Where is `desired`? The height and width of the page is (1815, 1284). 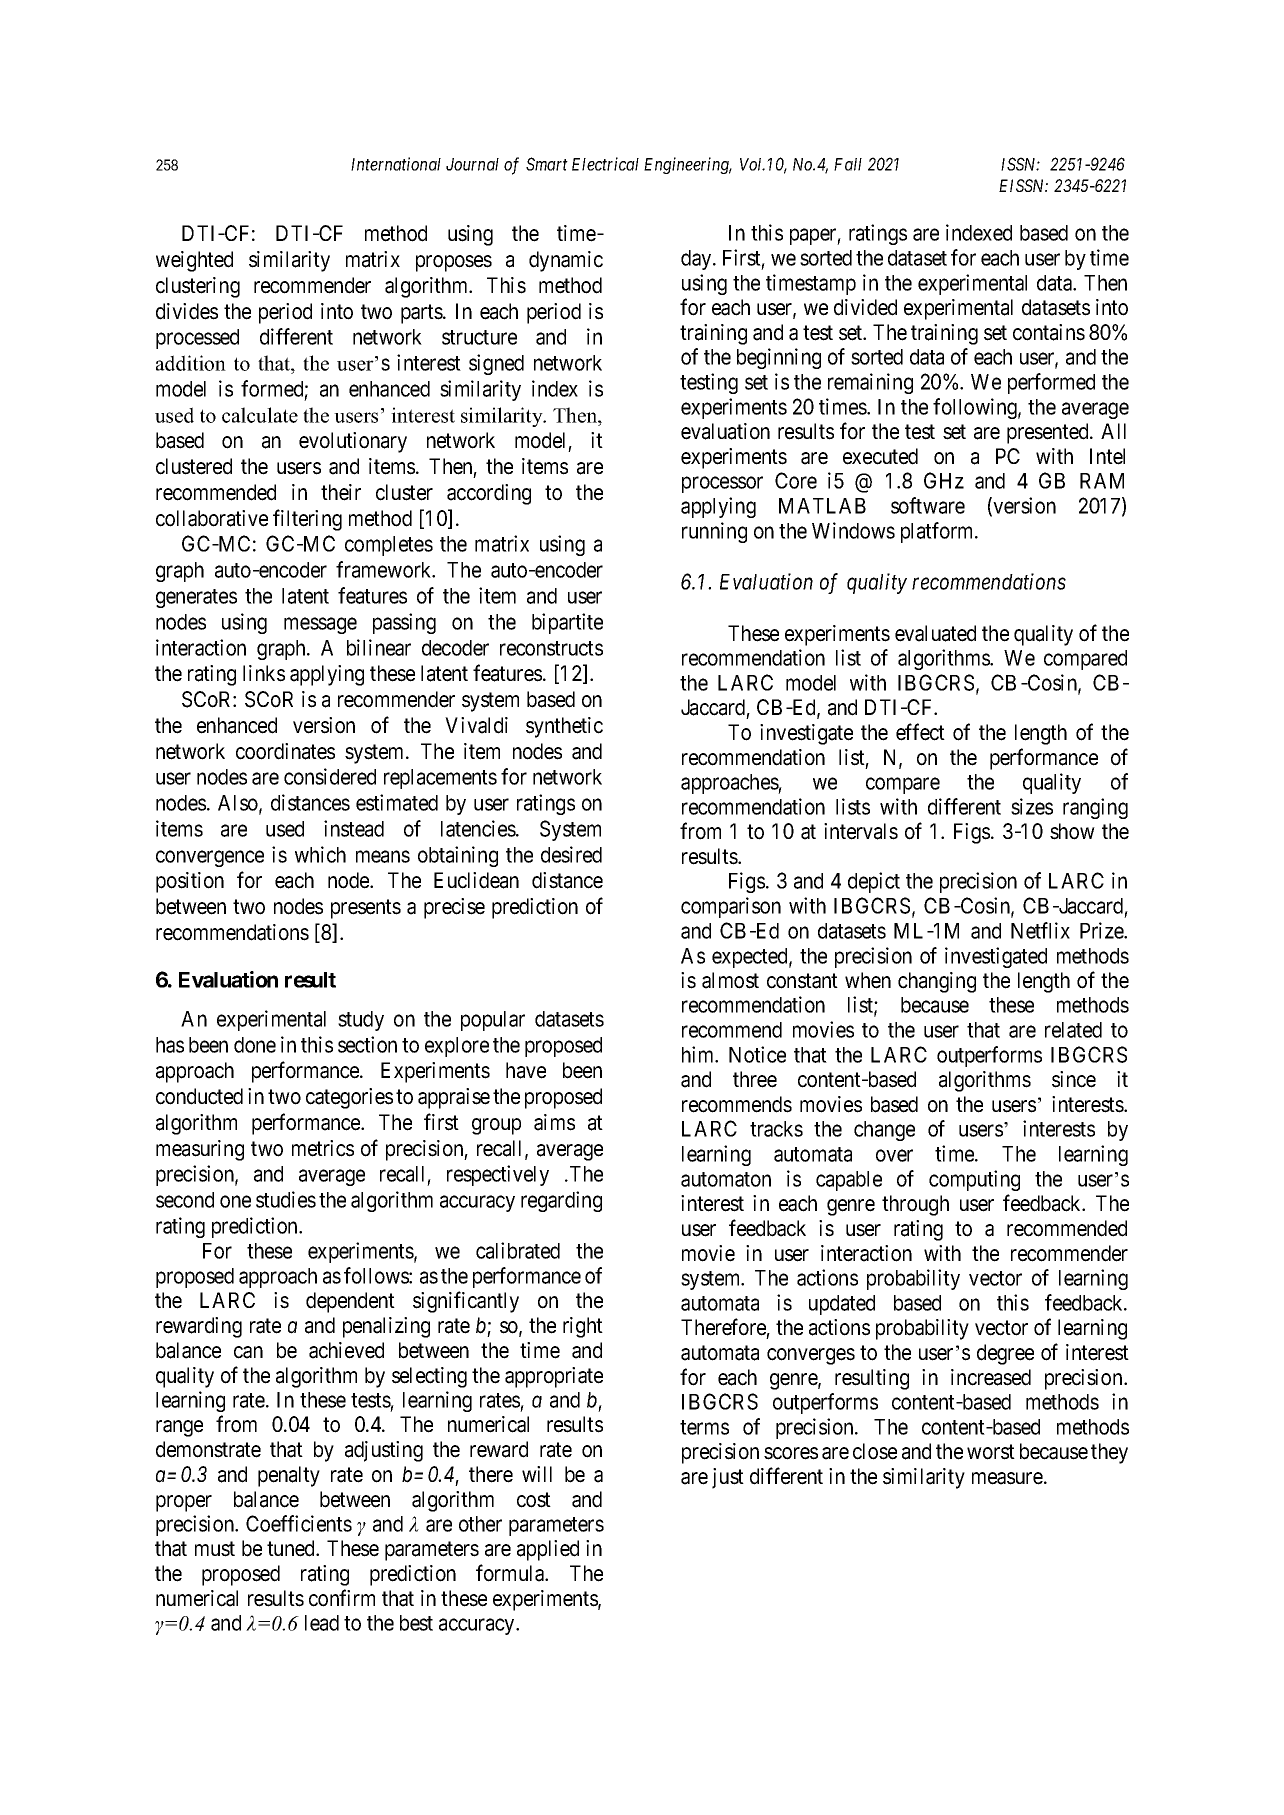
desired is located at coordinates (571, 854).
